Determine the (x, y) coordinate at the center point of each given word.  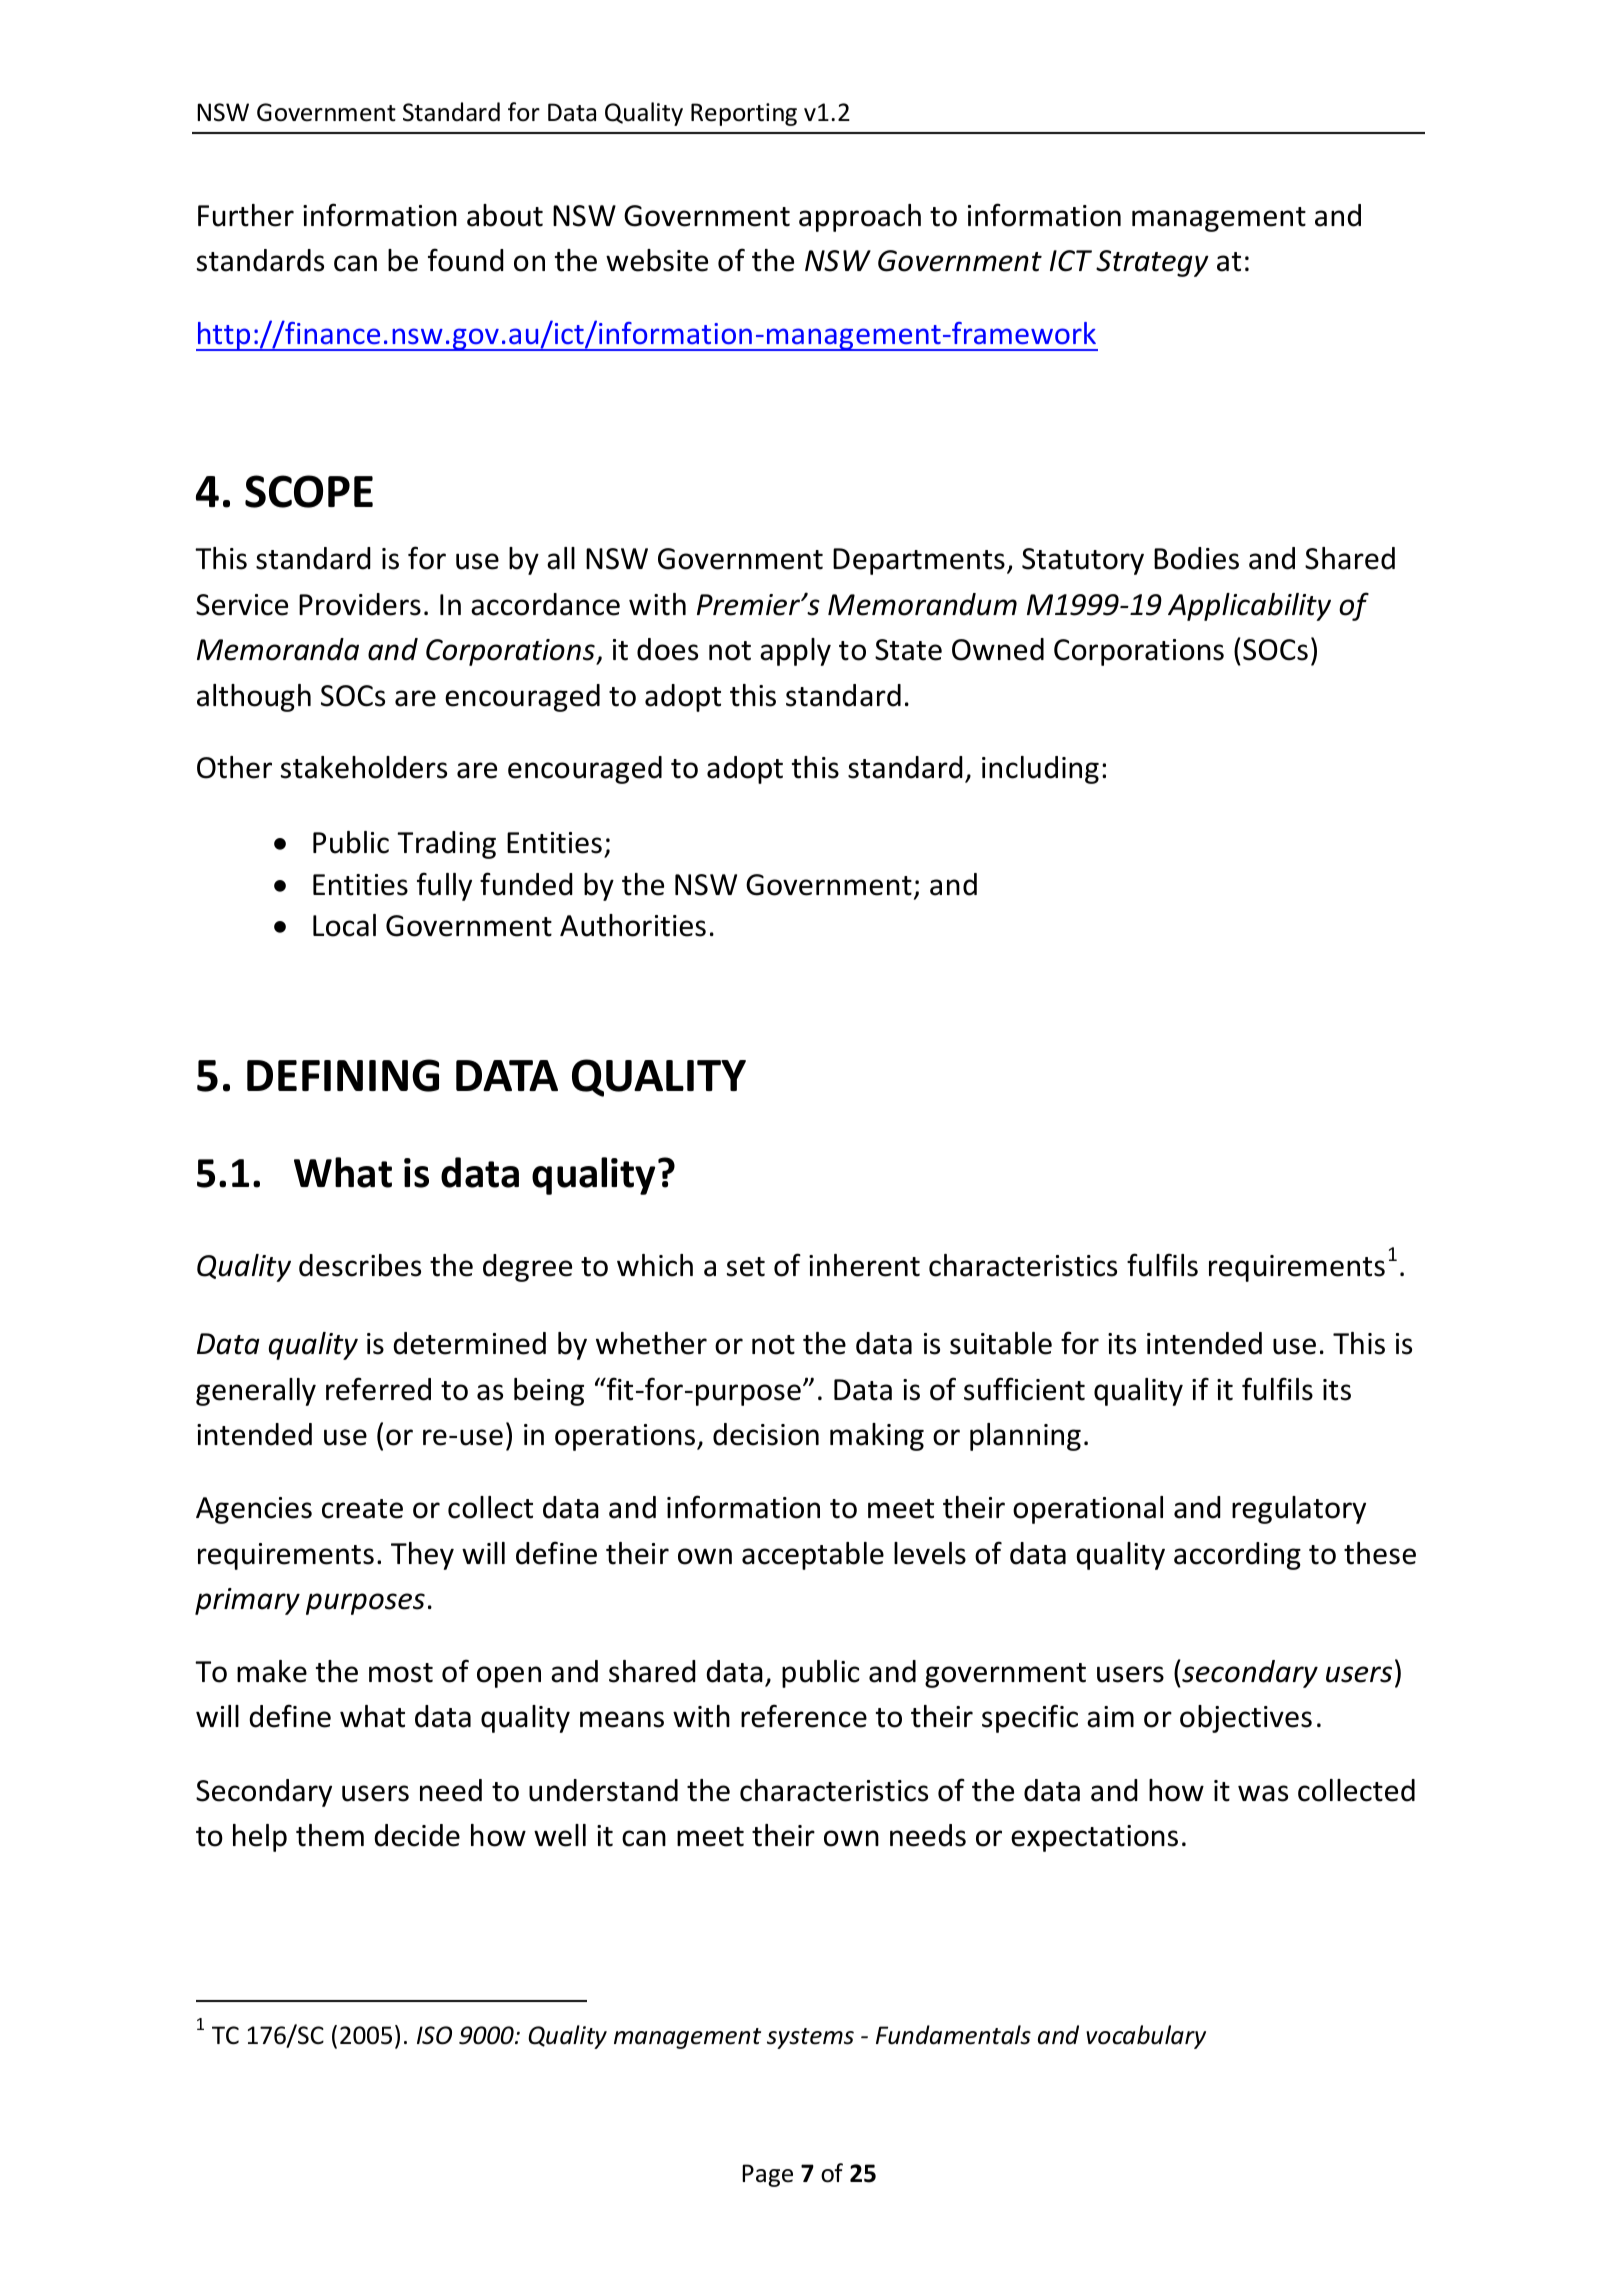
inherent (864, 1265)
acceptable (813, 1556)
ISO (434, 2035)
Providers (360, 604)
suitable (1001, 1343)
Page (767, 2175)
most (401, 1673)
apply (795, 652)
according (1237, 1556)
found (466, 260)
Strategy (1152, 263)
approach (860, 218)
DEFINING (343, 1075)
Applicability (1249, 607)
